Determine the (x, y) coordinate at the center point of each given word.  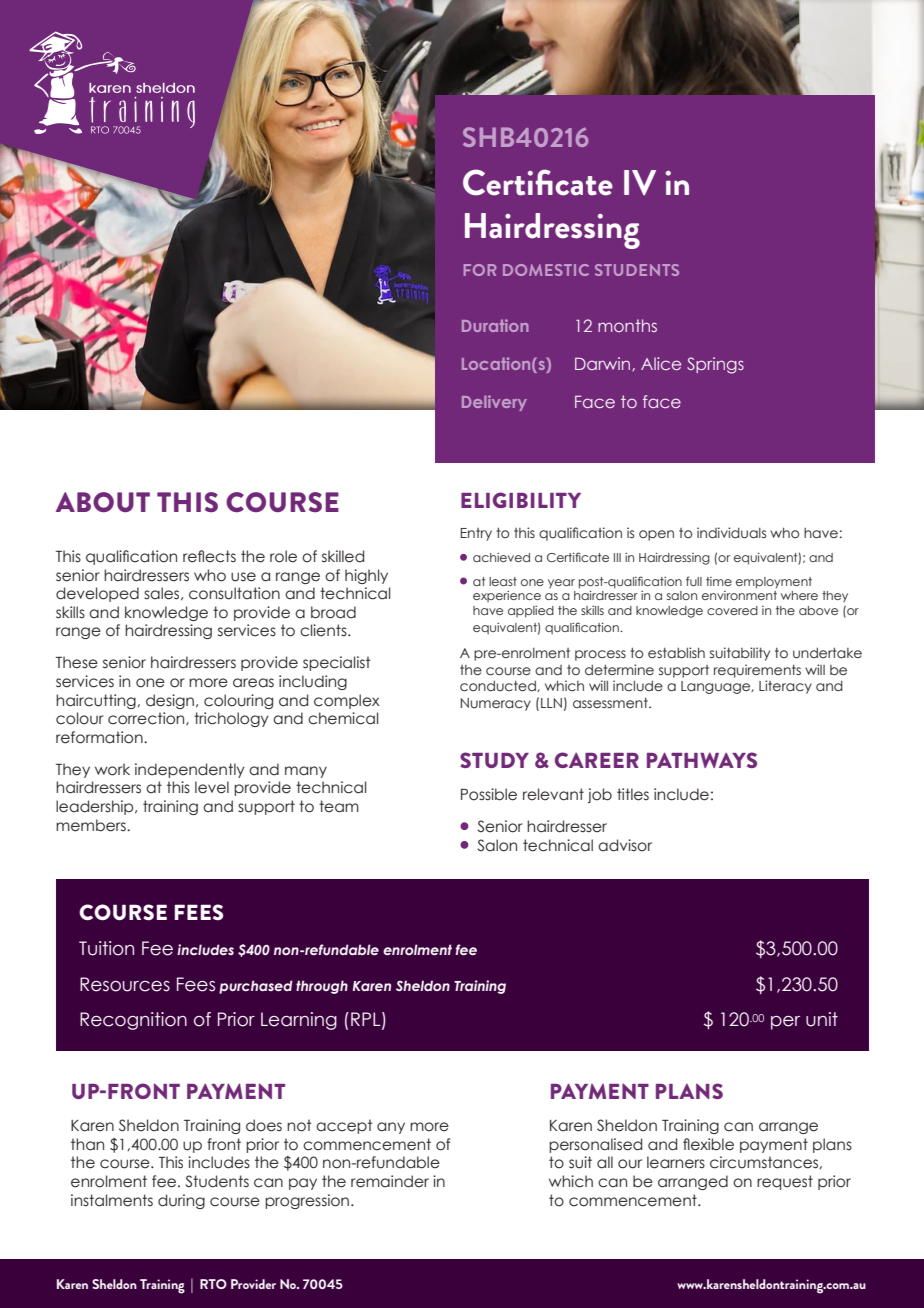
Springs (715, 365)
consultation (234, 593)
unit (822, 1019)
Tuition (106, 948)
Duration (495, 325)
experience (507, 596)
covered (732, 610)
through (322, 987)
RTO (213, 1284)
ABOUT (103, 502)
